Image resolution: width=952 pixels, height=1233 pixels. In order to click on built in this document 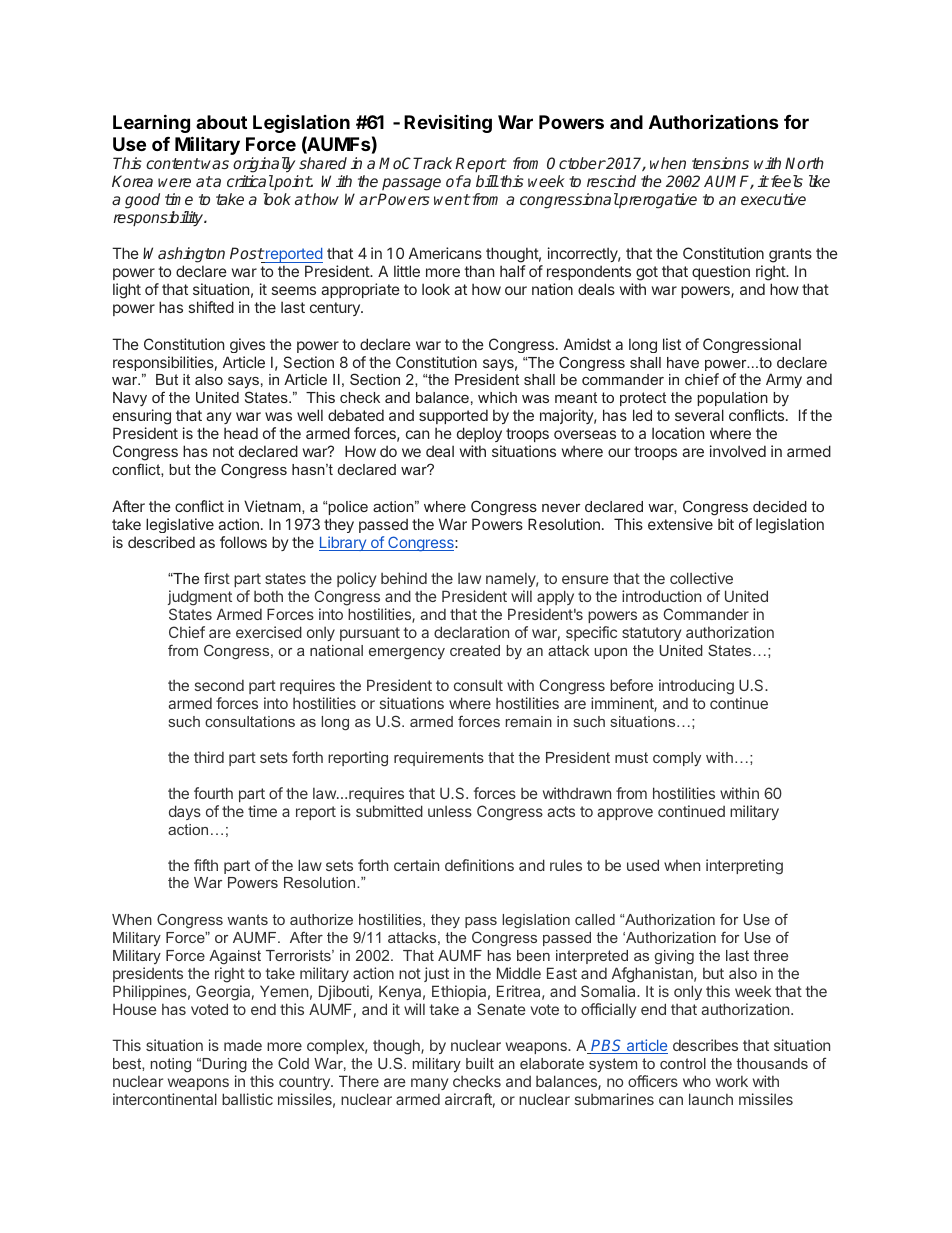, I will do `click(480, 1063)`.
